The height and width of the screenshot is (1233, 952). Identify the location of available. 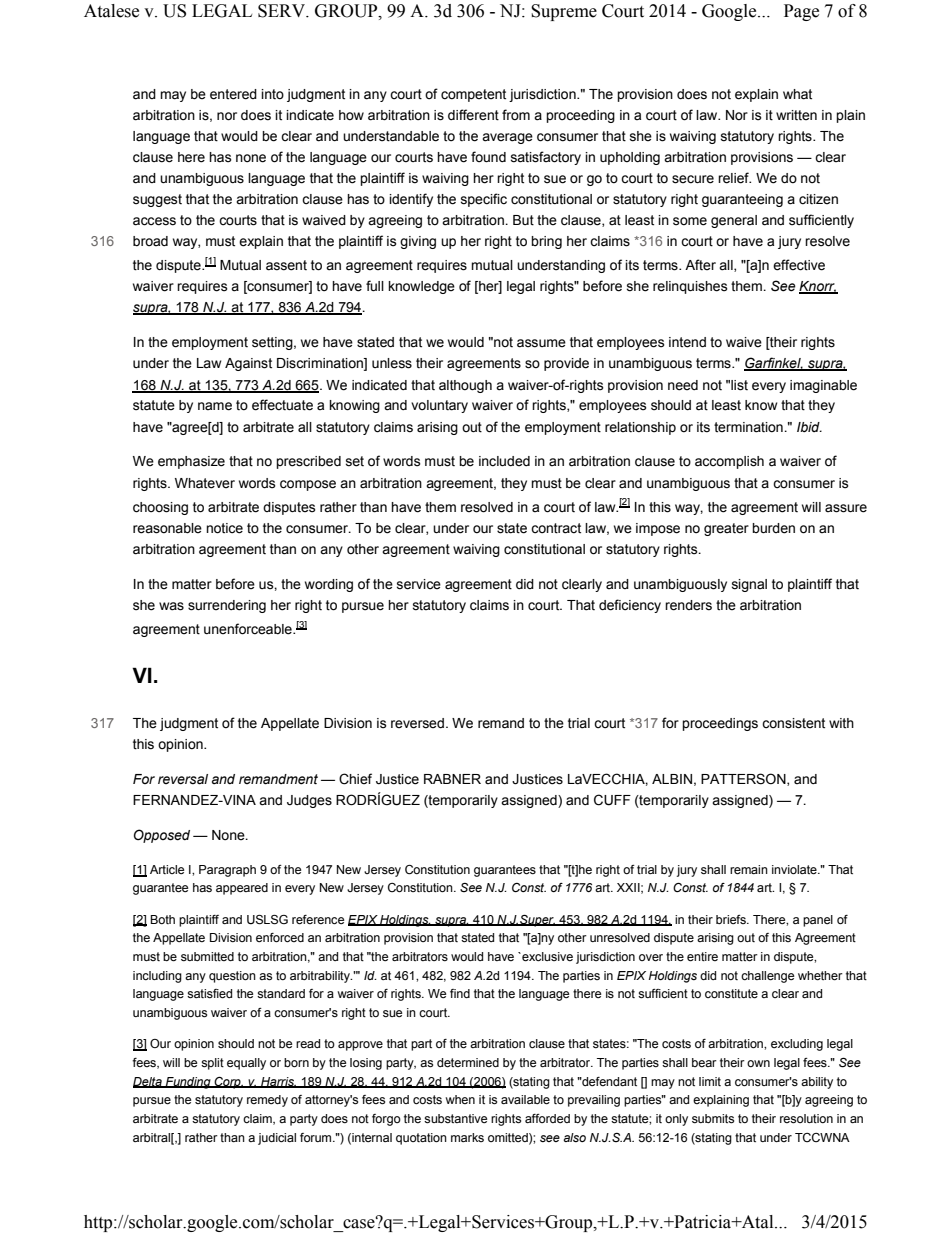
(525, 1100).
